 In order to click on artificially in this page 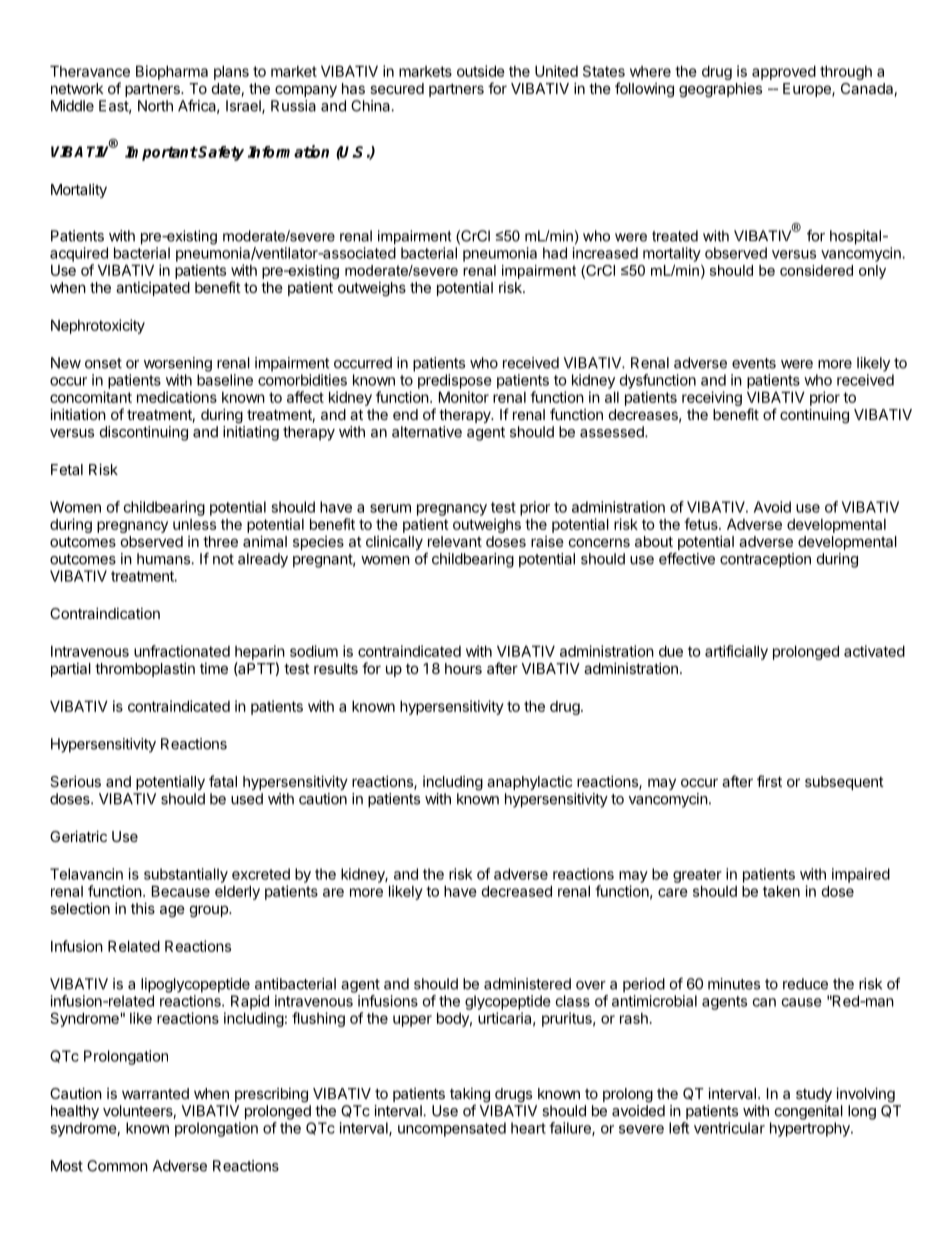, I will do `click(736, 652)`.
